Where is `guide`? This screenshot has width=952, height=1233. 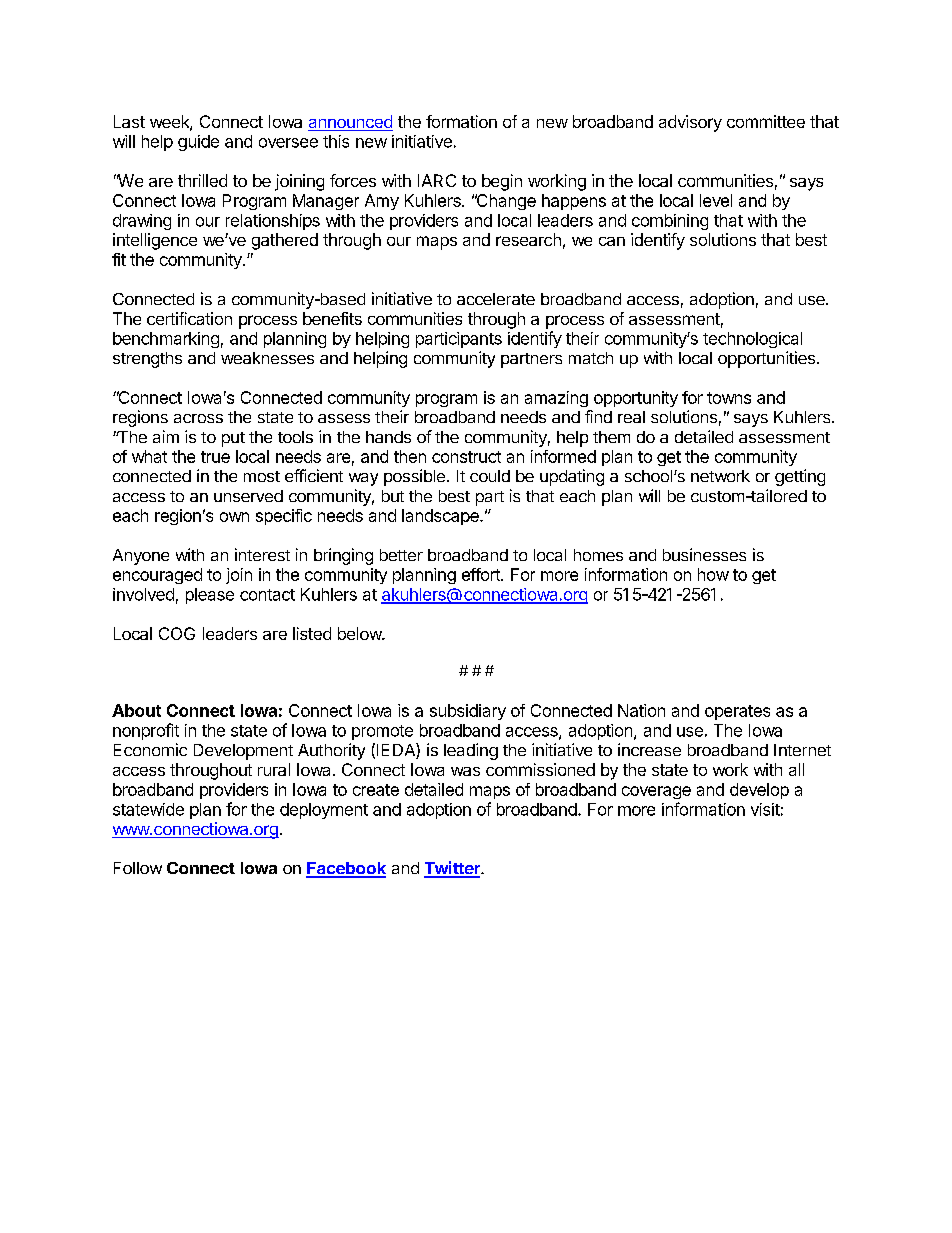
guide is located at coordinates (198, 143).
